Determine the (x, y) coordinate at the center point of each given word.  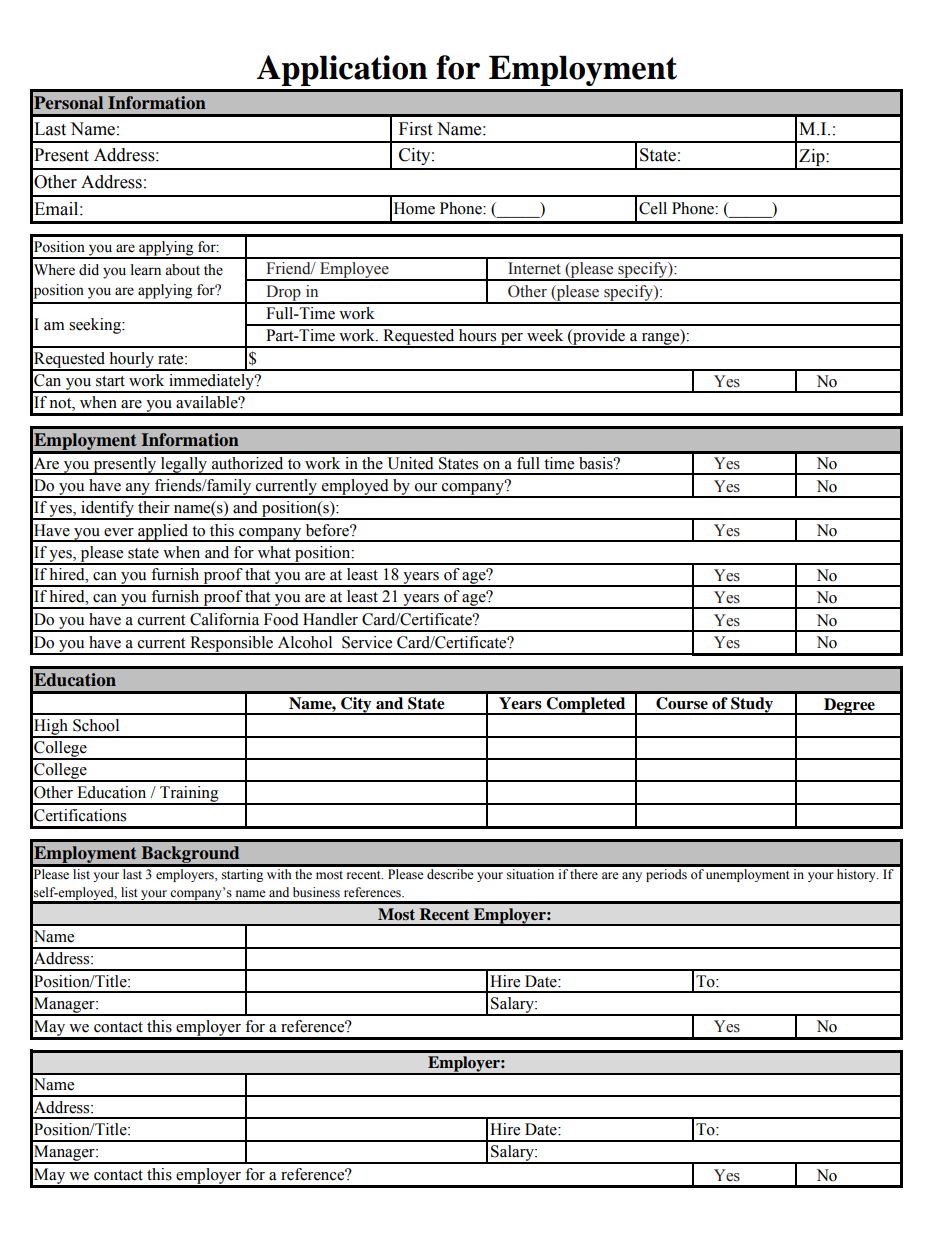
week (545, 335)
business (316, 892)
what (274, 552)
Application (342, 70)
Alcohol (305, 642)
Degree (849, 706)
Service (367, 642)
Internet (534, 268)
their (154, 507)
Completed (586, 706)
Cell (653, 208)
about (182, 270)
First (415, 129)
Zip (812, 159)
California (224, 619)
